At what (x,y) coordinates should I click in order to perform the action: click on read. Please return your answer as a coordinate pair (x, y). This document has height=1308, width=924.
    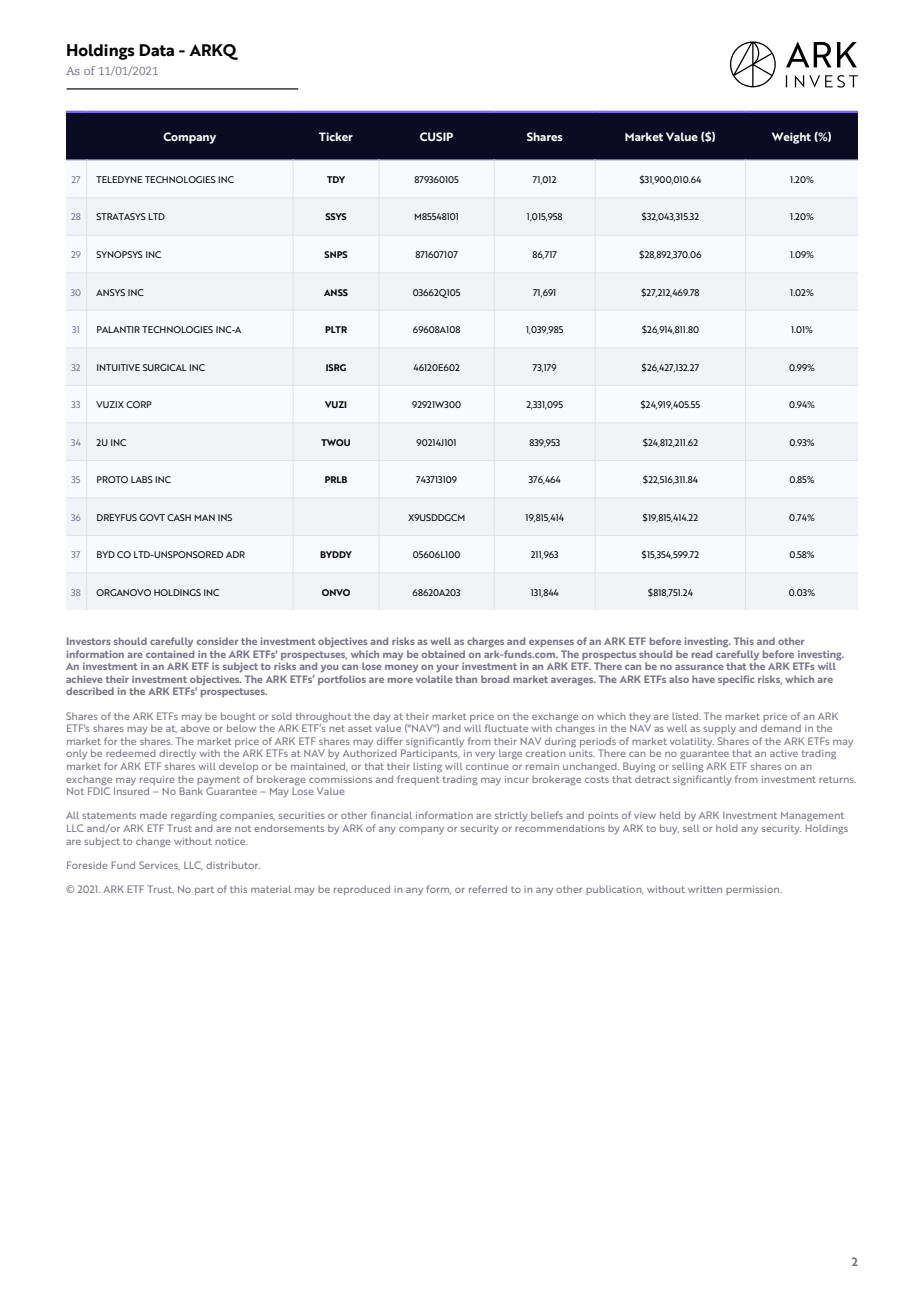
    Looking at the image, I should click on (702, 654).
